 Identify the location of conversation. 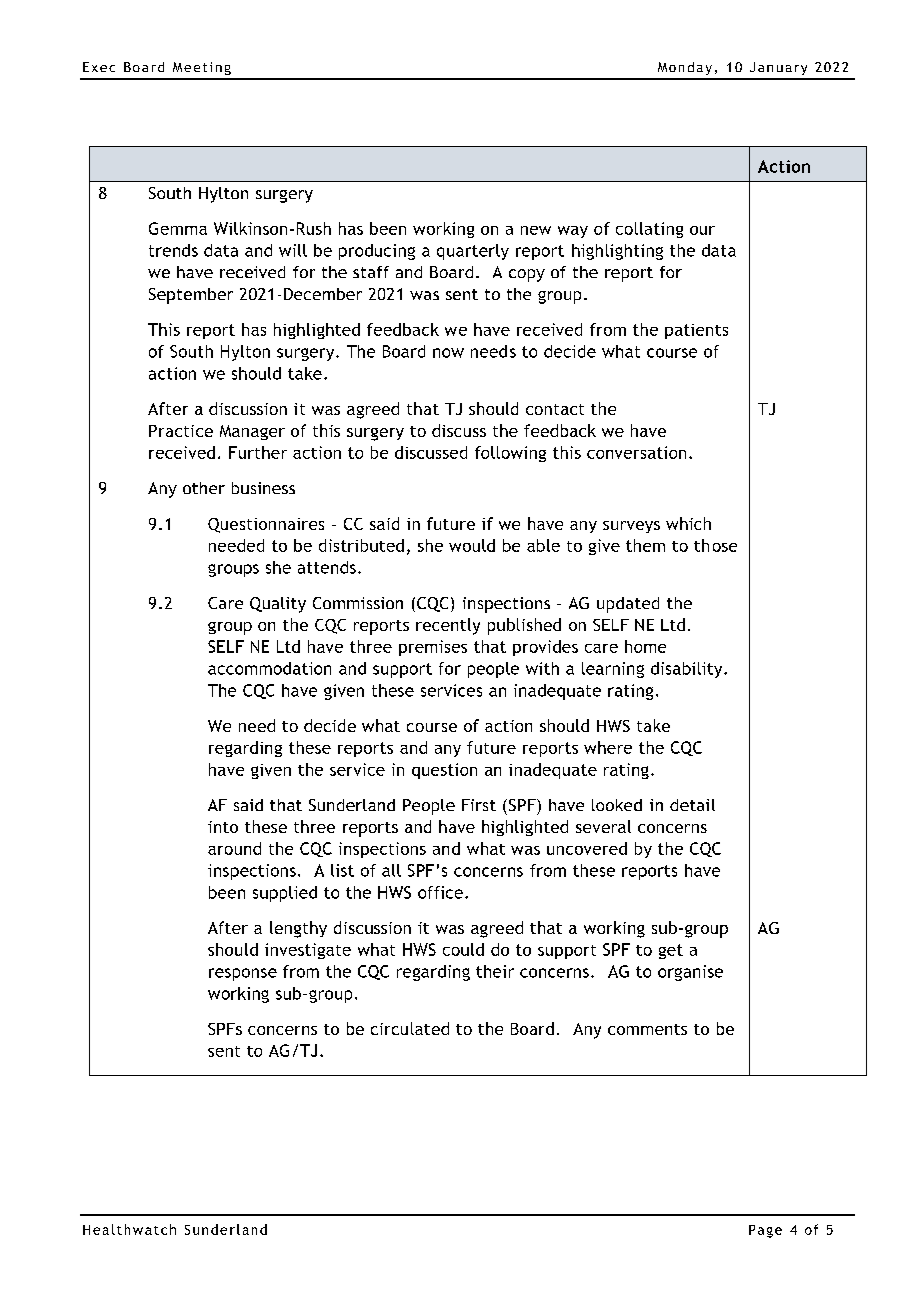
(636, 452).
